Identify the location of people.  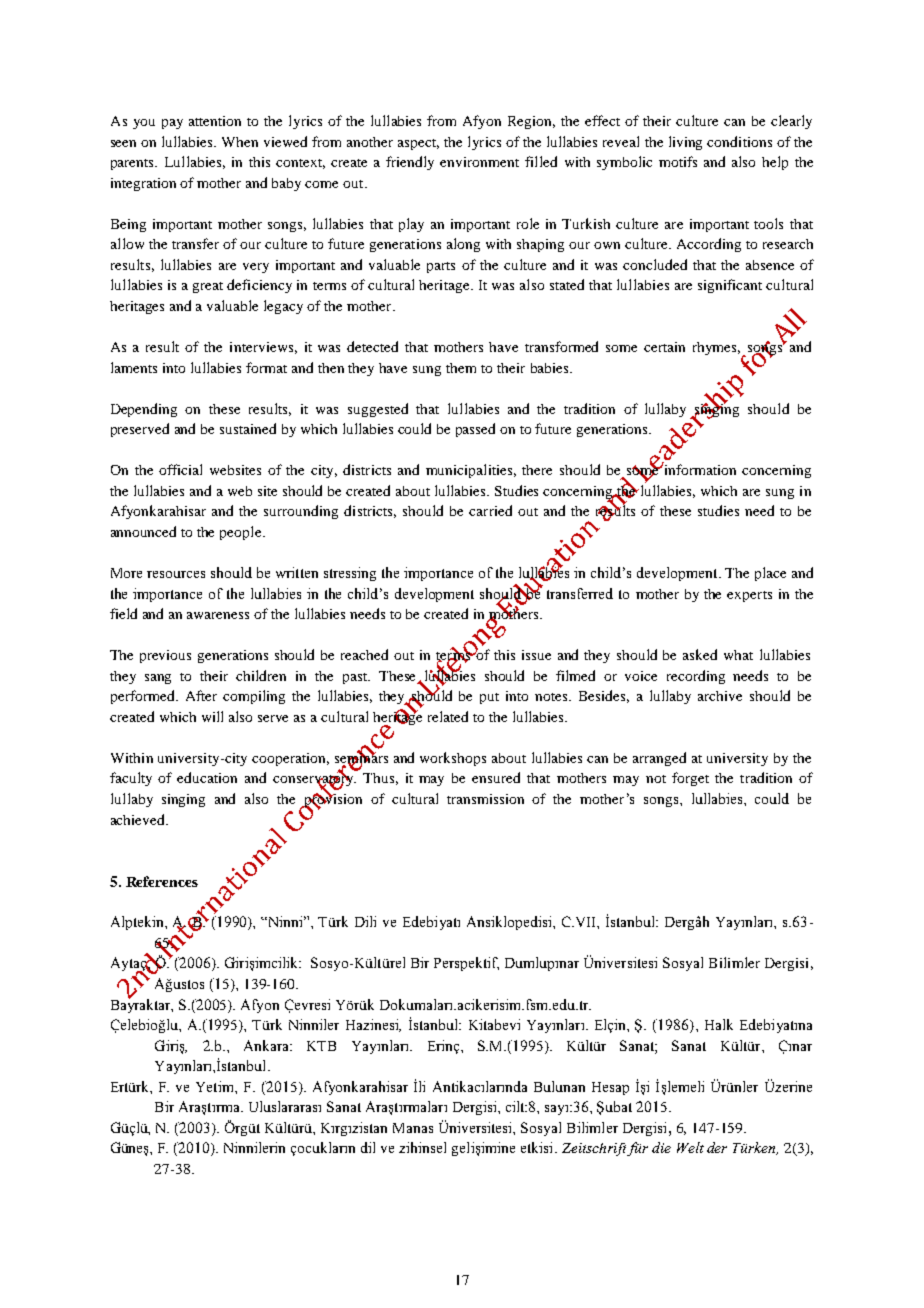
(242, 533).
